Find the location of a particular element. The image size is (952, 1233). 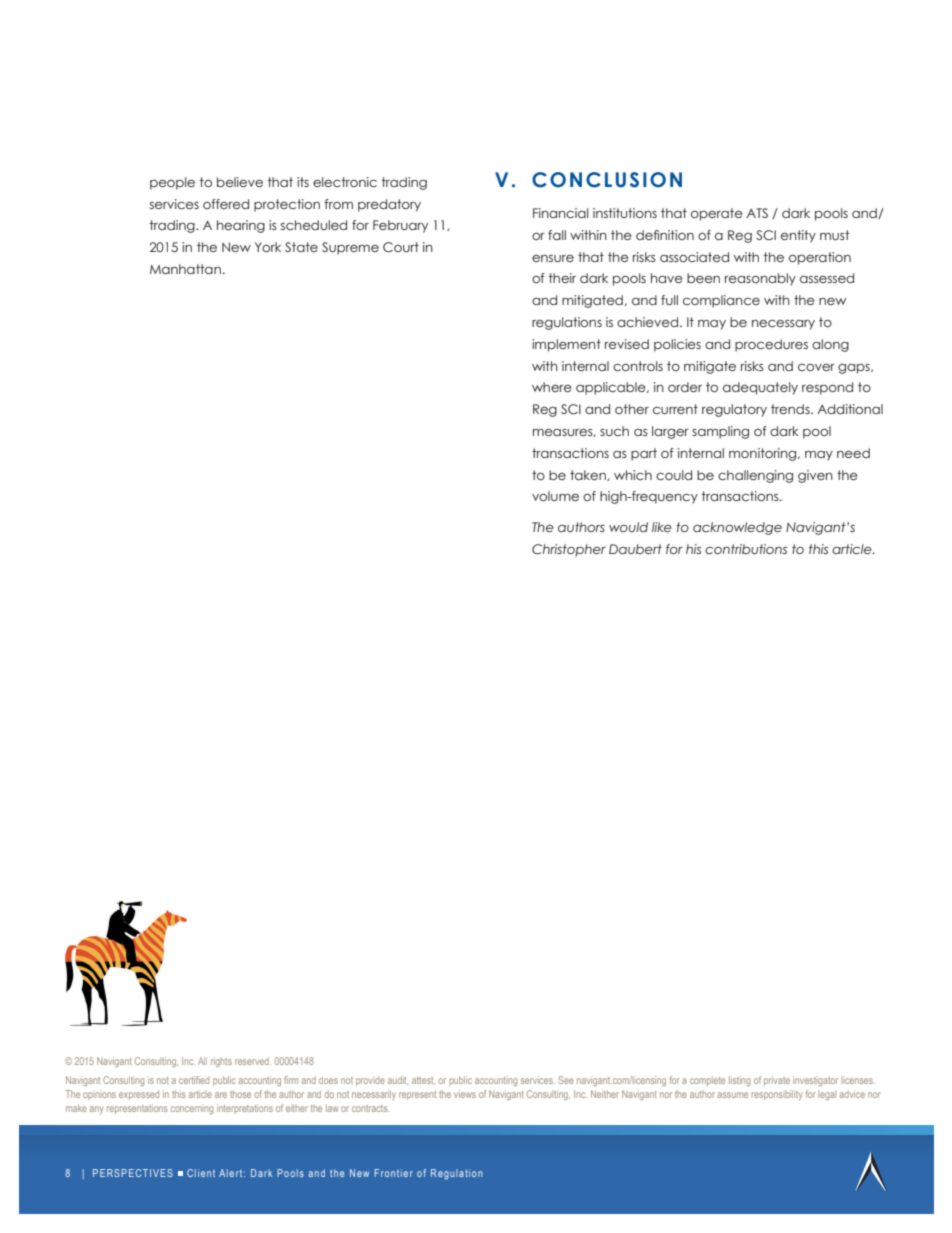

certified is located at coordinates (194, 1080).
